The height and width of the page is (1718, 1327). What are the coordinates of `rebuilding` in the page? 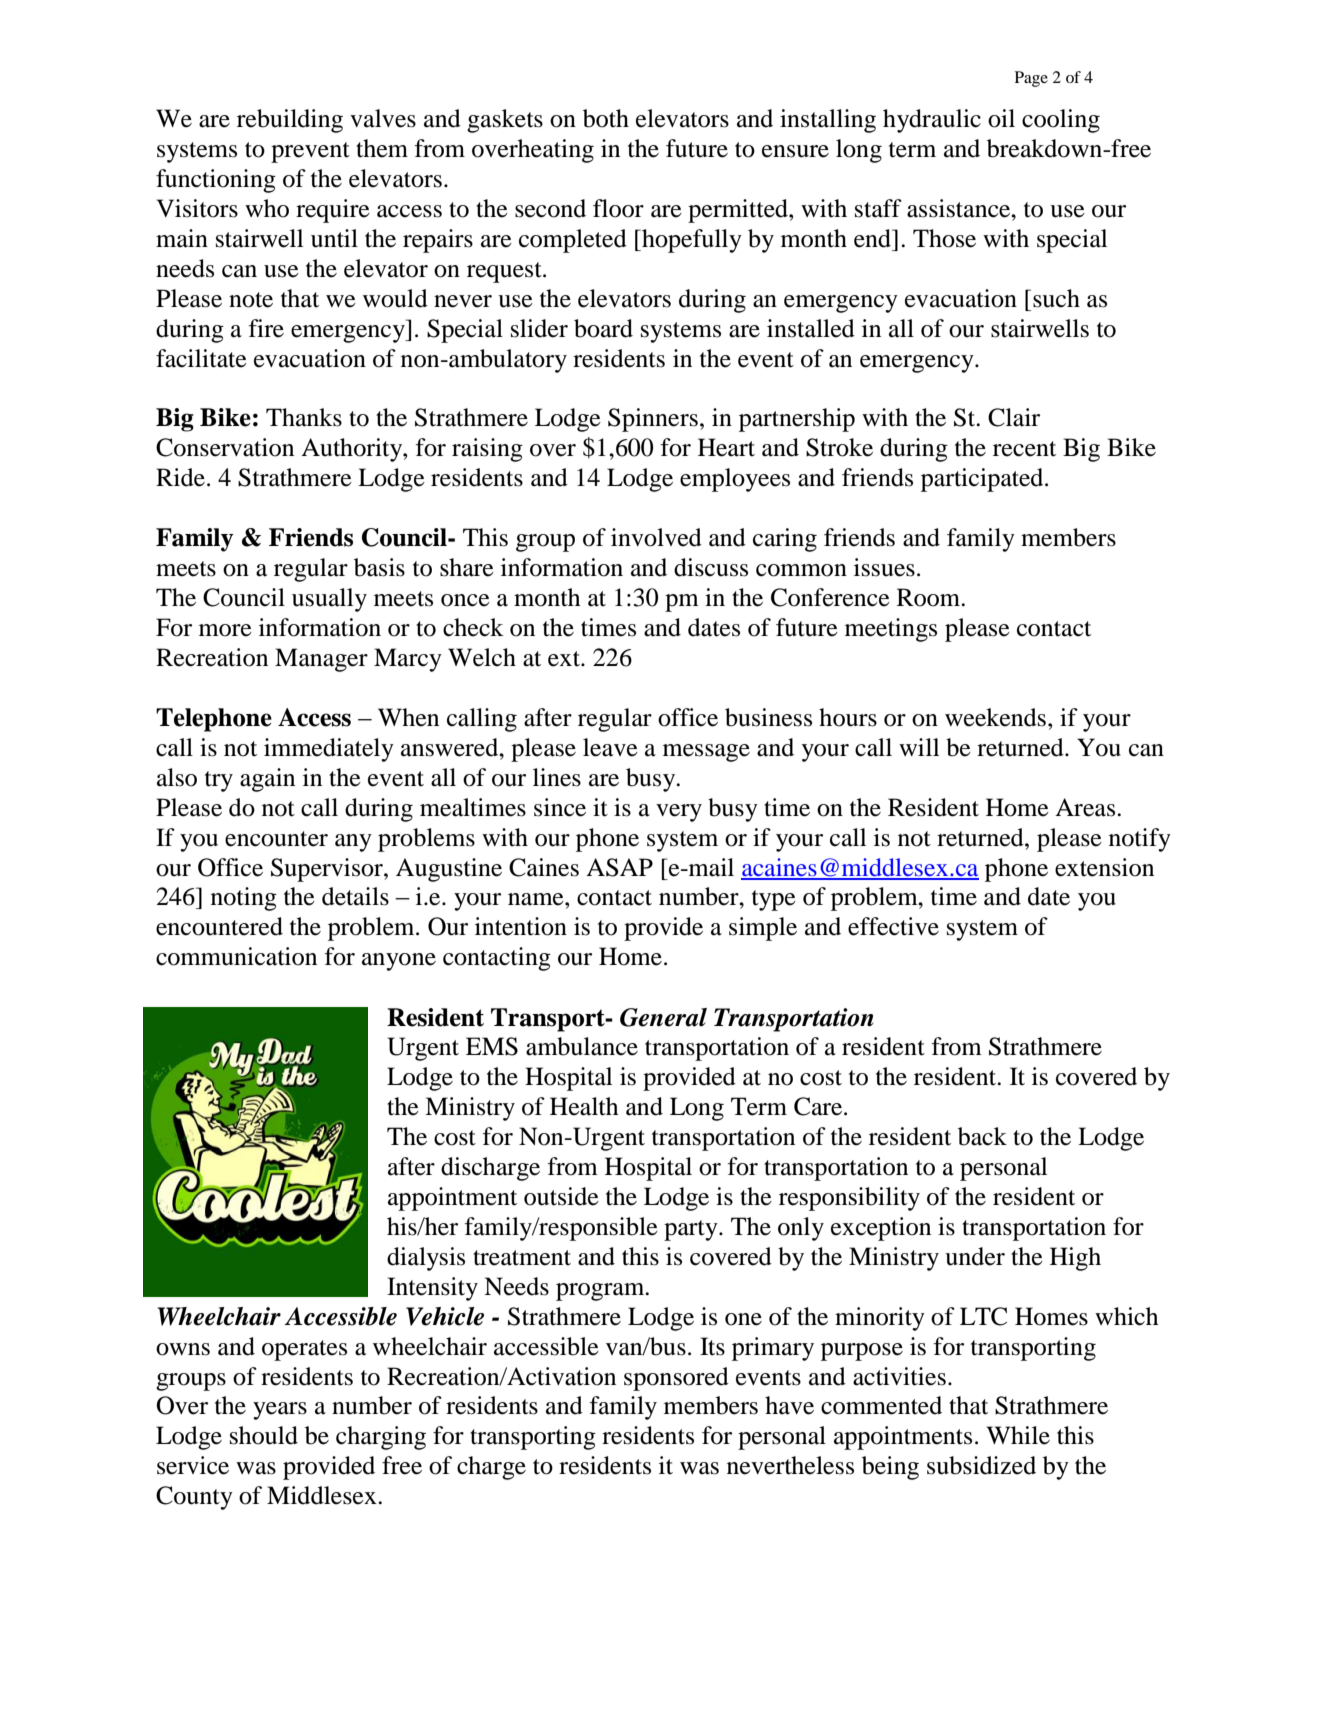 It's located at (290, 121).
